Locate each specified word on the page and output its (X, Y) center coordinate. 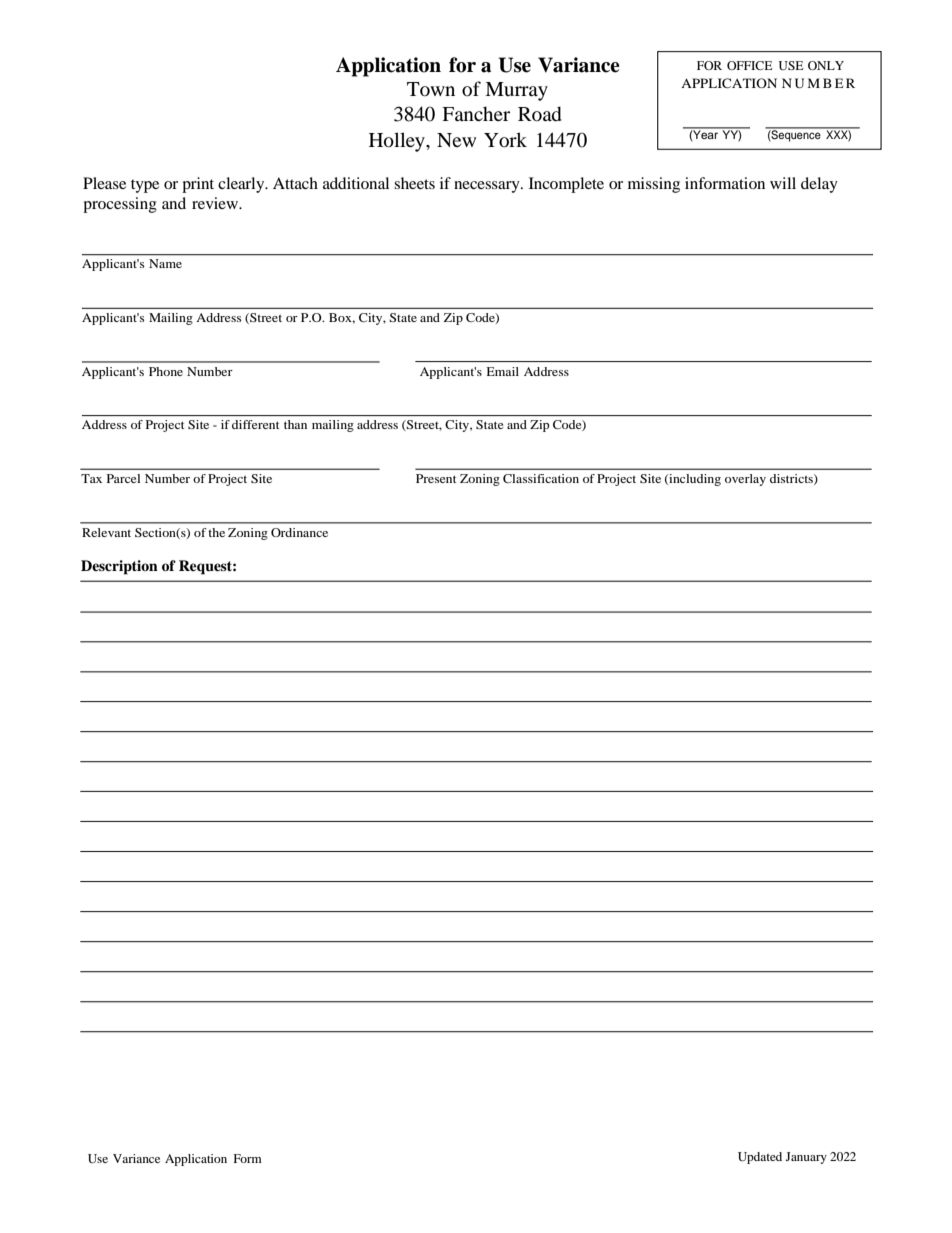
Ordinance (299, 532)
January (806, 1158)
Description (119, 567)
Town (431, 89)
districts (792, 479)
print (198, 185)
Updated (760, 1158)
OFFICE (749, 65)
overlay (745, 480)
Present (436, 478)
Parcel (123, 478)
